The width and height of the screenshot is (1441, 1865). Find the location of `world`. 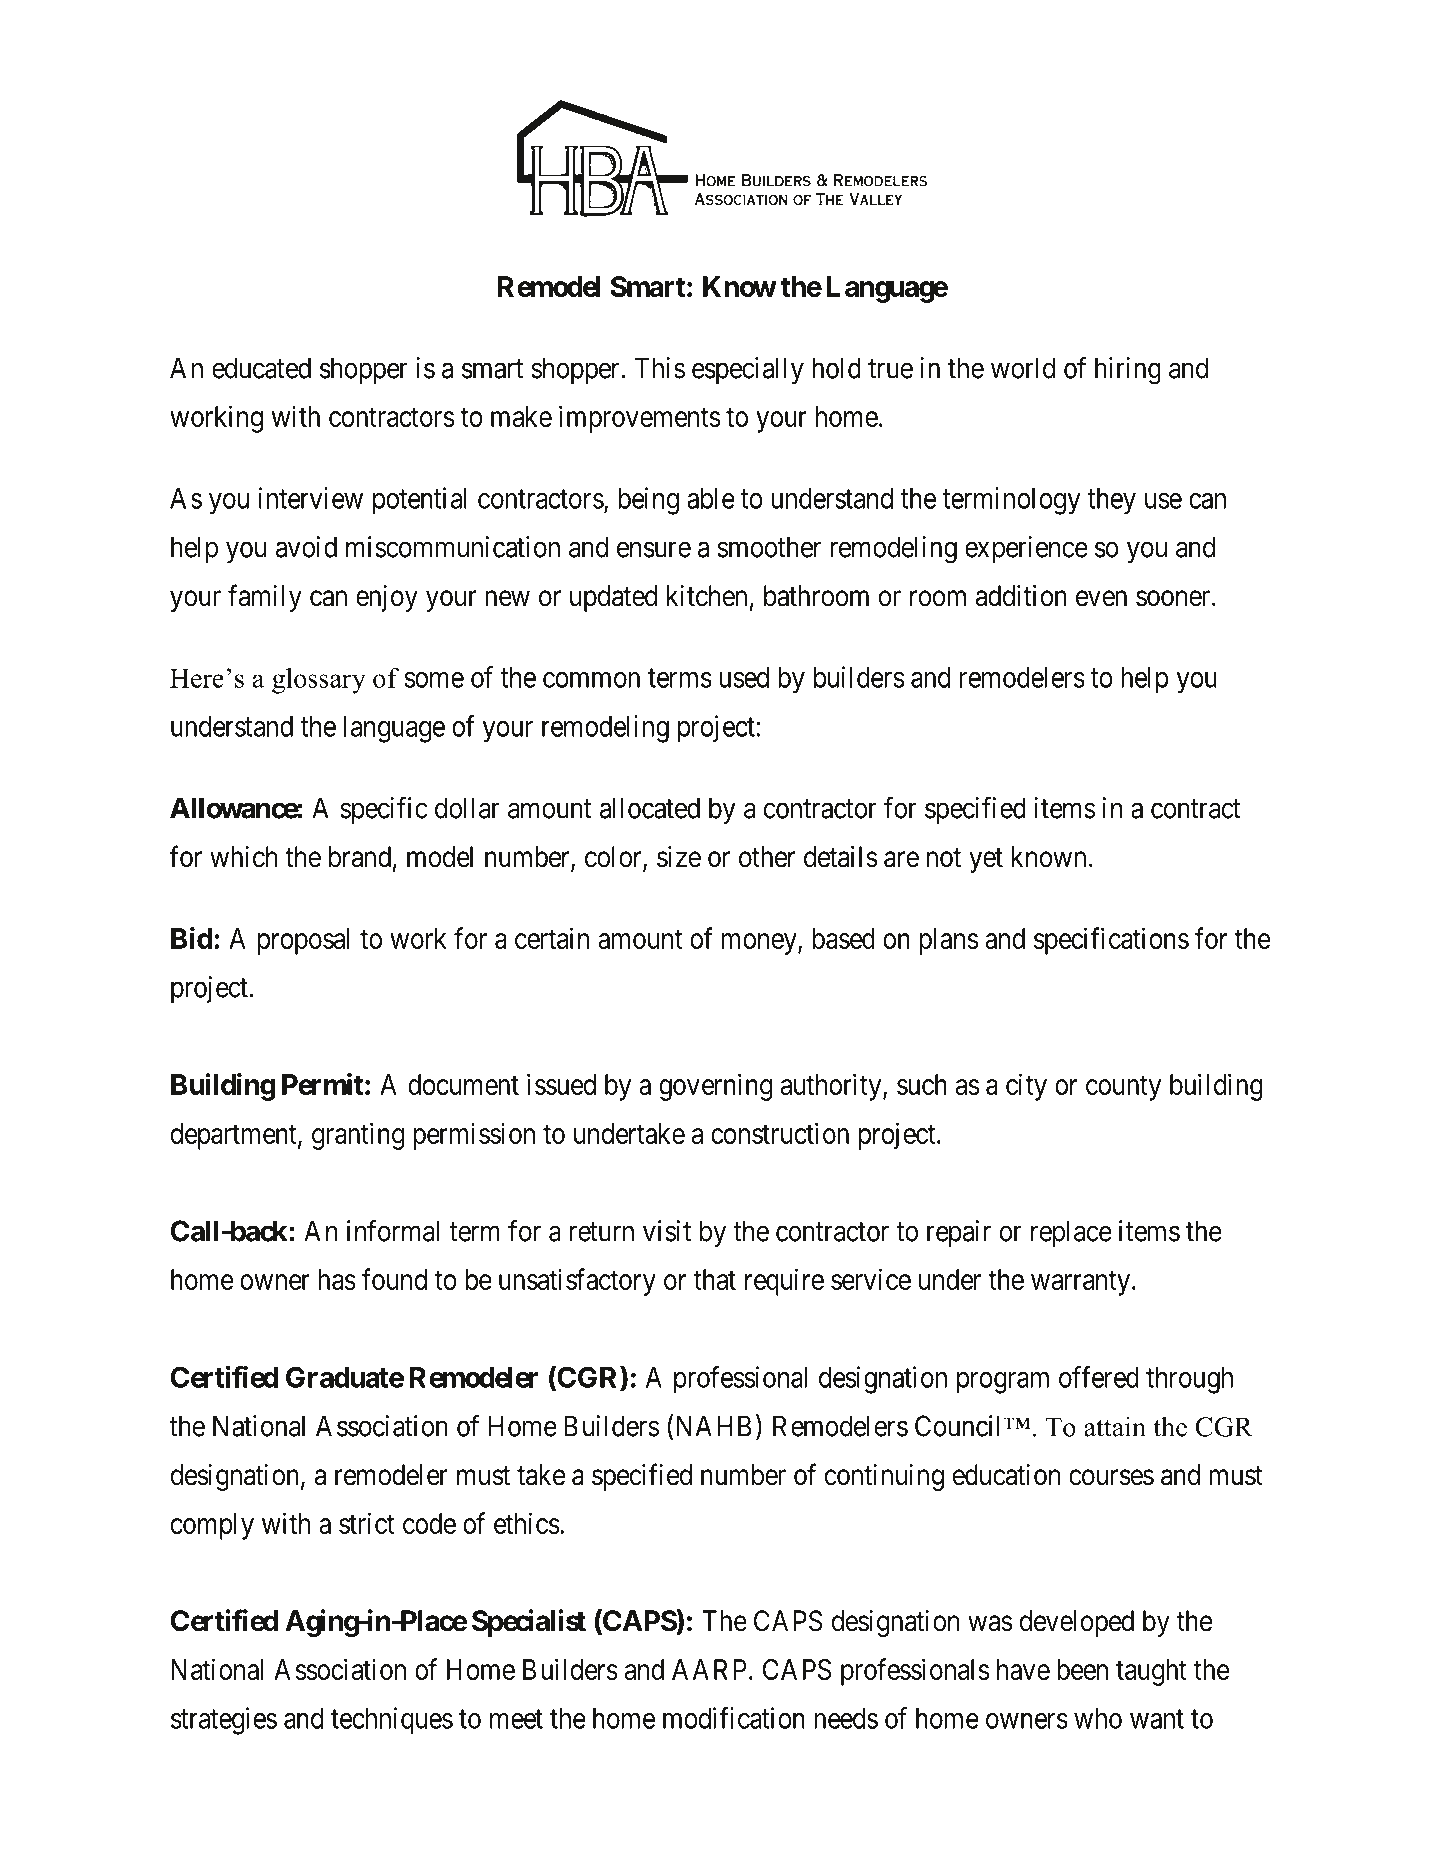

world is located at coordinates (1023, 368).
